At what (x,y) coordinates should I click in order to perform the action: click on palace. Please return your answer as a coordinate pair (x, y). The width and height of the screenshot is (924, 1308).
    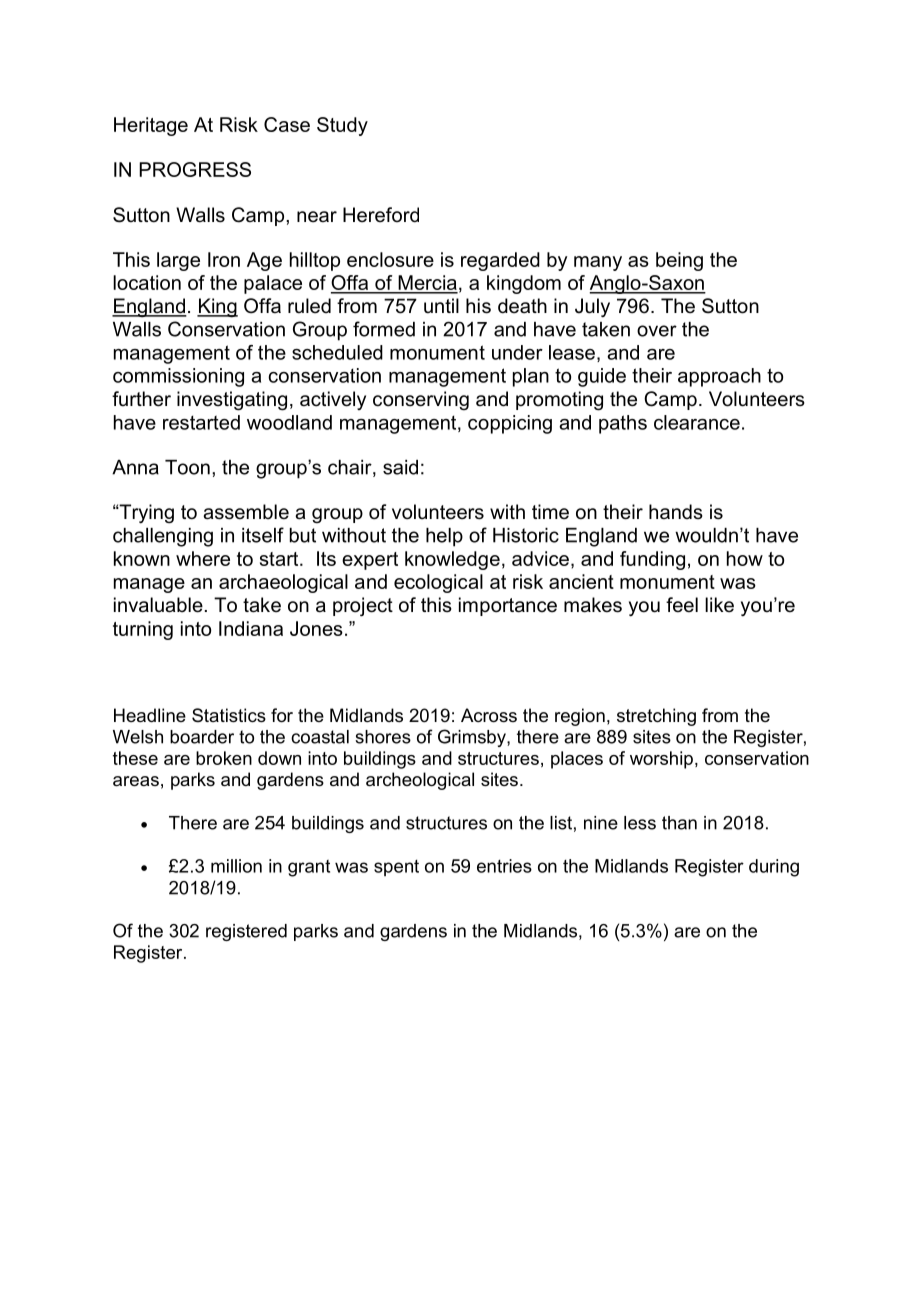
    Looking at the image, I should click on (273, 284).
